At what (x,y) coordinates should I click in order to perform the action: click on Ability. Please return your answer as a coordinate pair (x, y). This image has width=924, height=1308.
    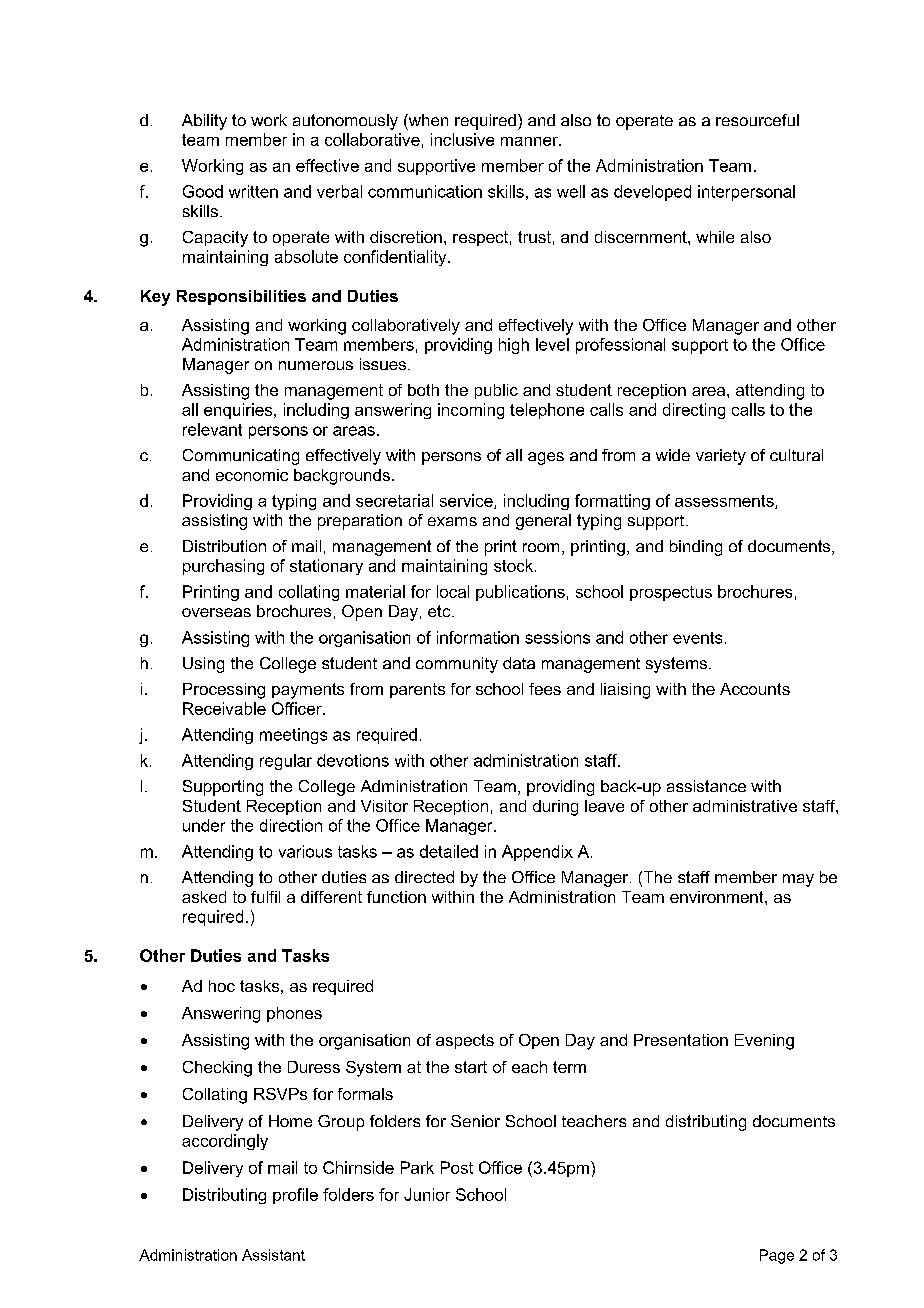
    Looking at the image, I should click on (204, 122).
